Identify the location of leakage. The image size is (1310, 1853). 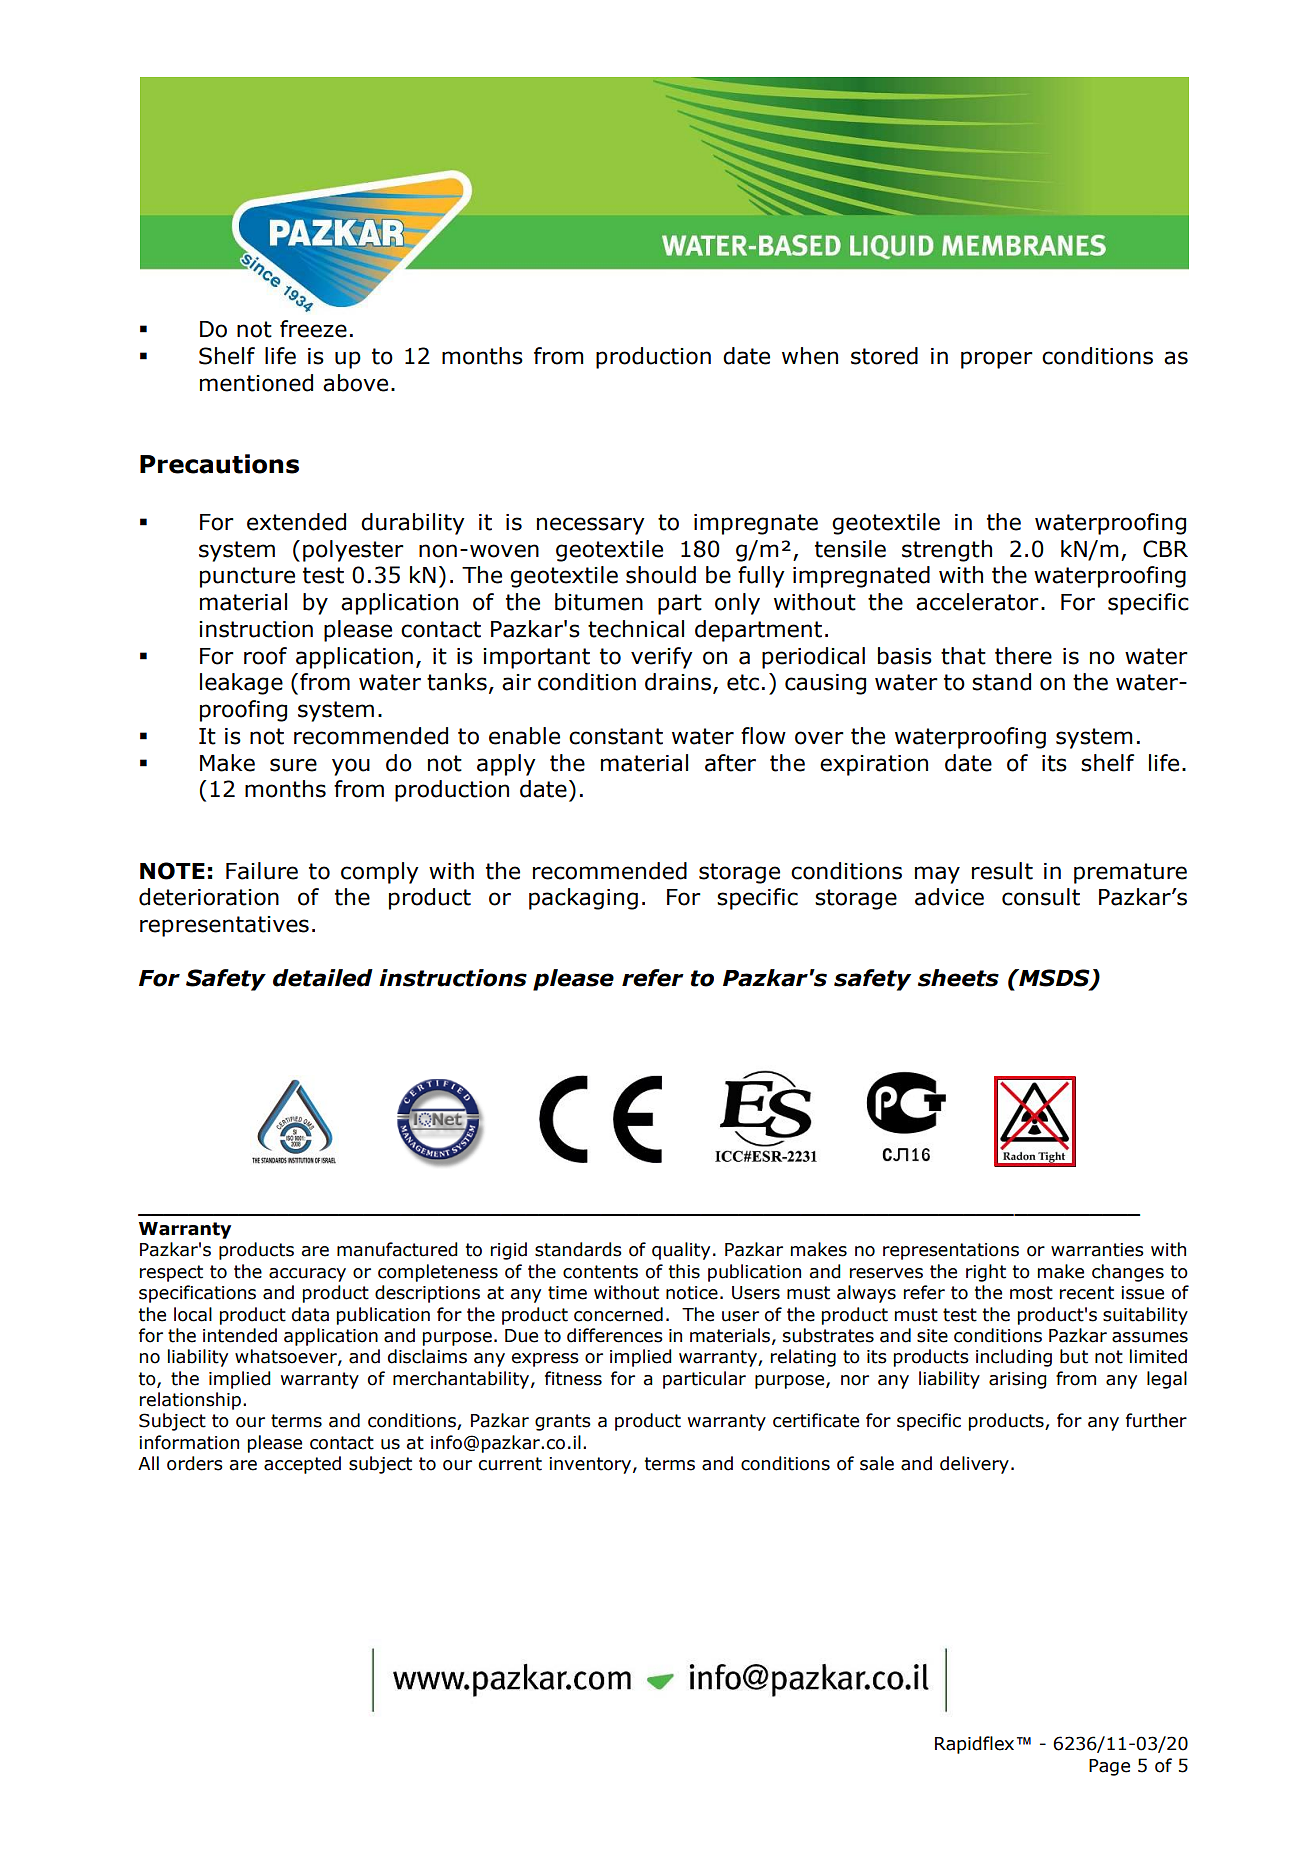
(241, 684).
